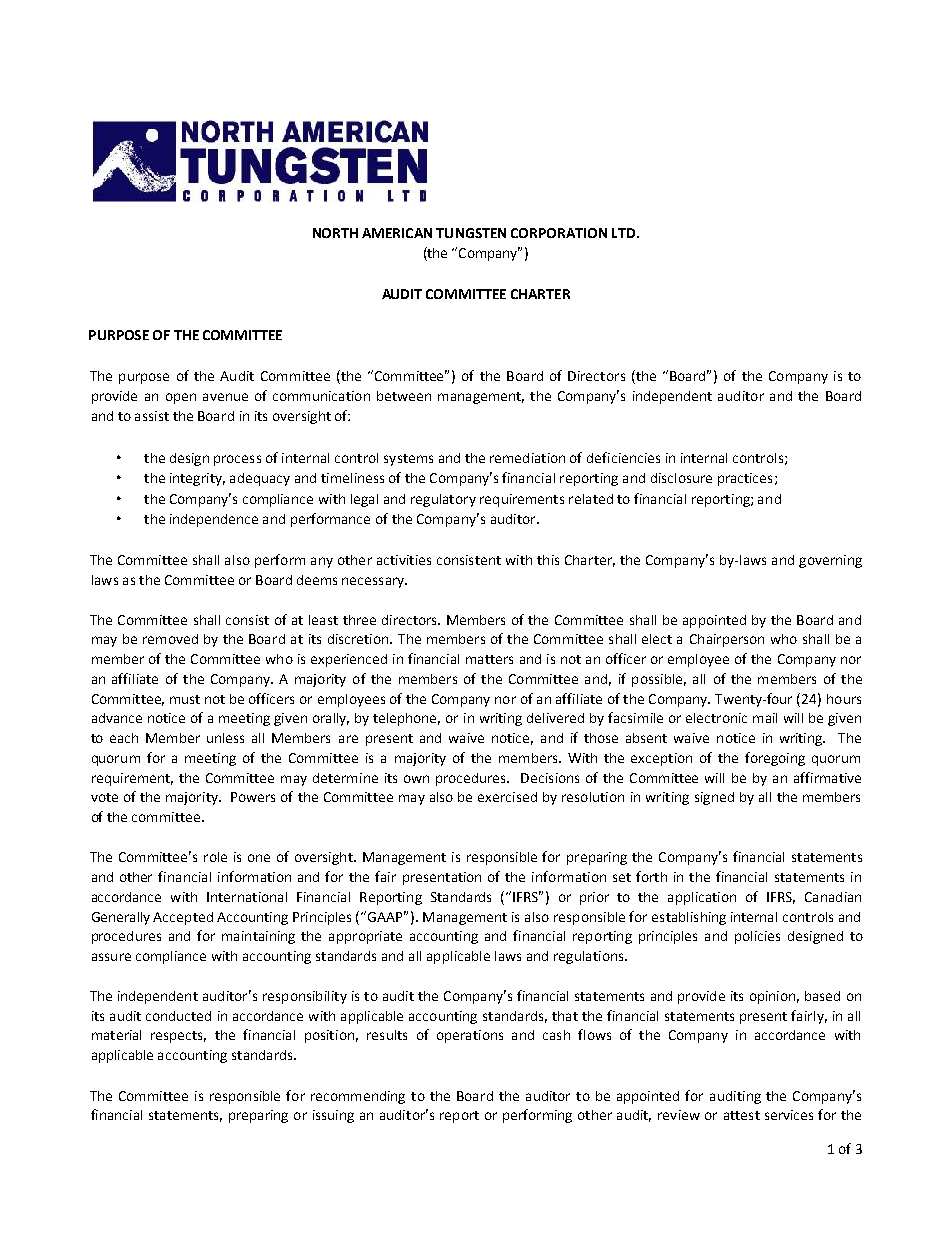 This screenshot has height=1233, width=952. Describe the element at coordinates (489, 659) in the screenshot. I see `matters` at that location.
